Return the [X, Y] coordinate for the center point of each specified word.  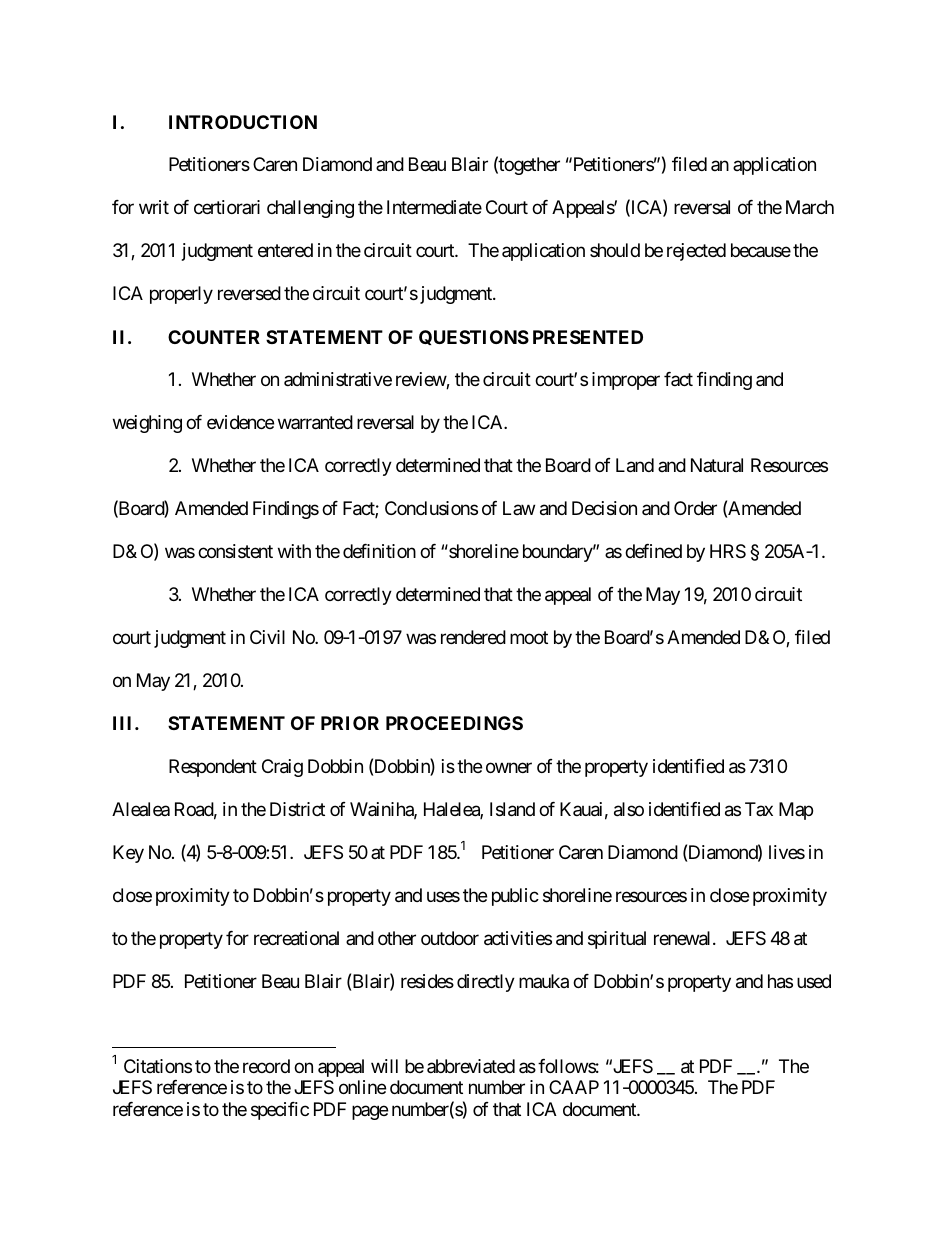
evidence [240, 422]
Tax [759, 809]
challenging [310, 209]
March [810, 207]
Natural [717, 465]
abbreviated [471, 1066]
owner [509, 767]
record [266, 1066]
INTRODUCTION [243, 122]
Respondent [213, 768]
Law [519, 508]
